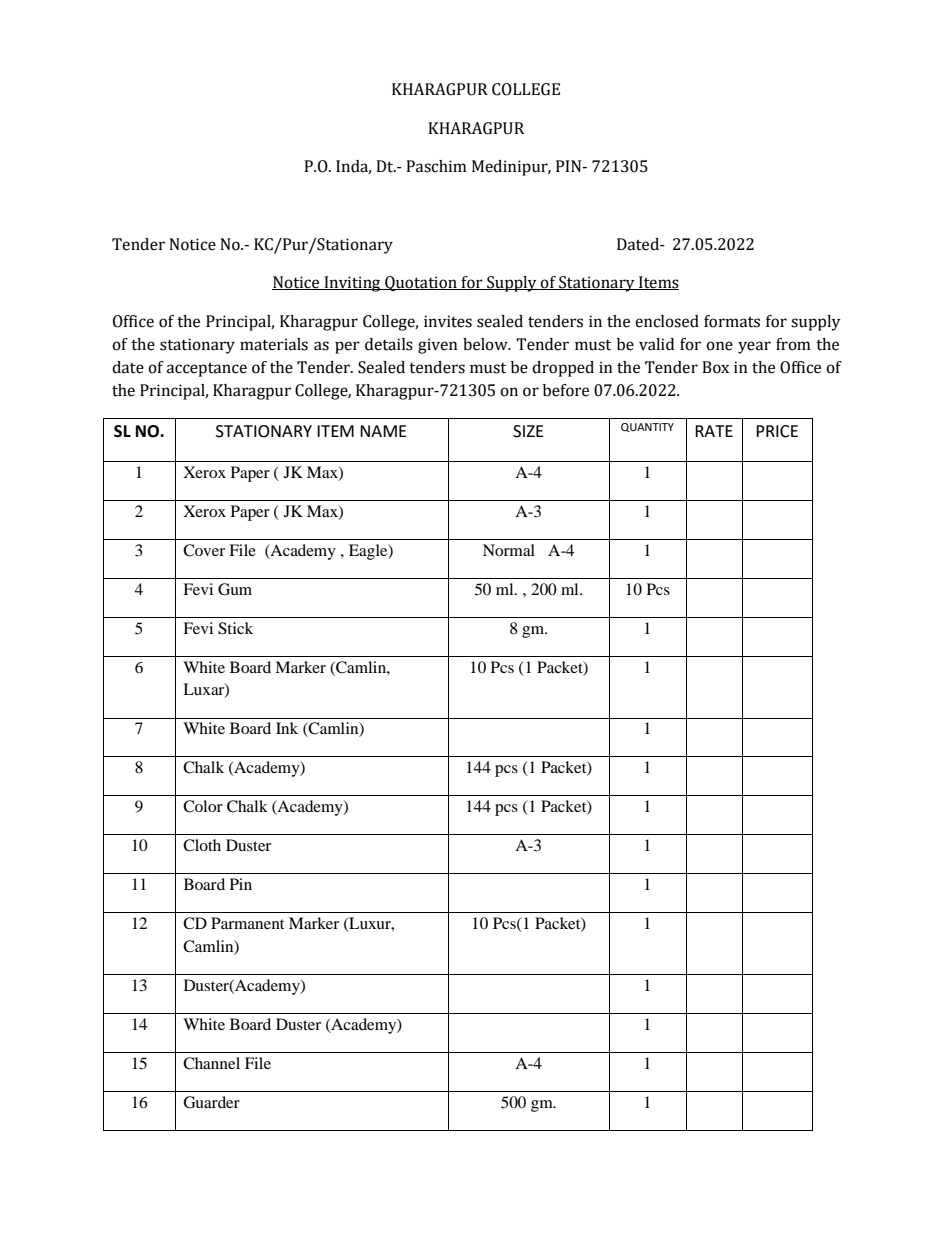 The image size is (952, 1233). Describe the element at coordinates (203, 806) in the page. I see `Color` at that location.
